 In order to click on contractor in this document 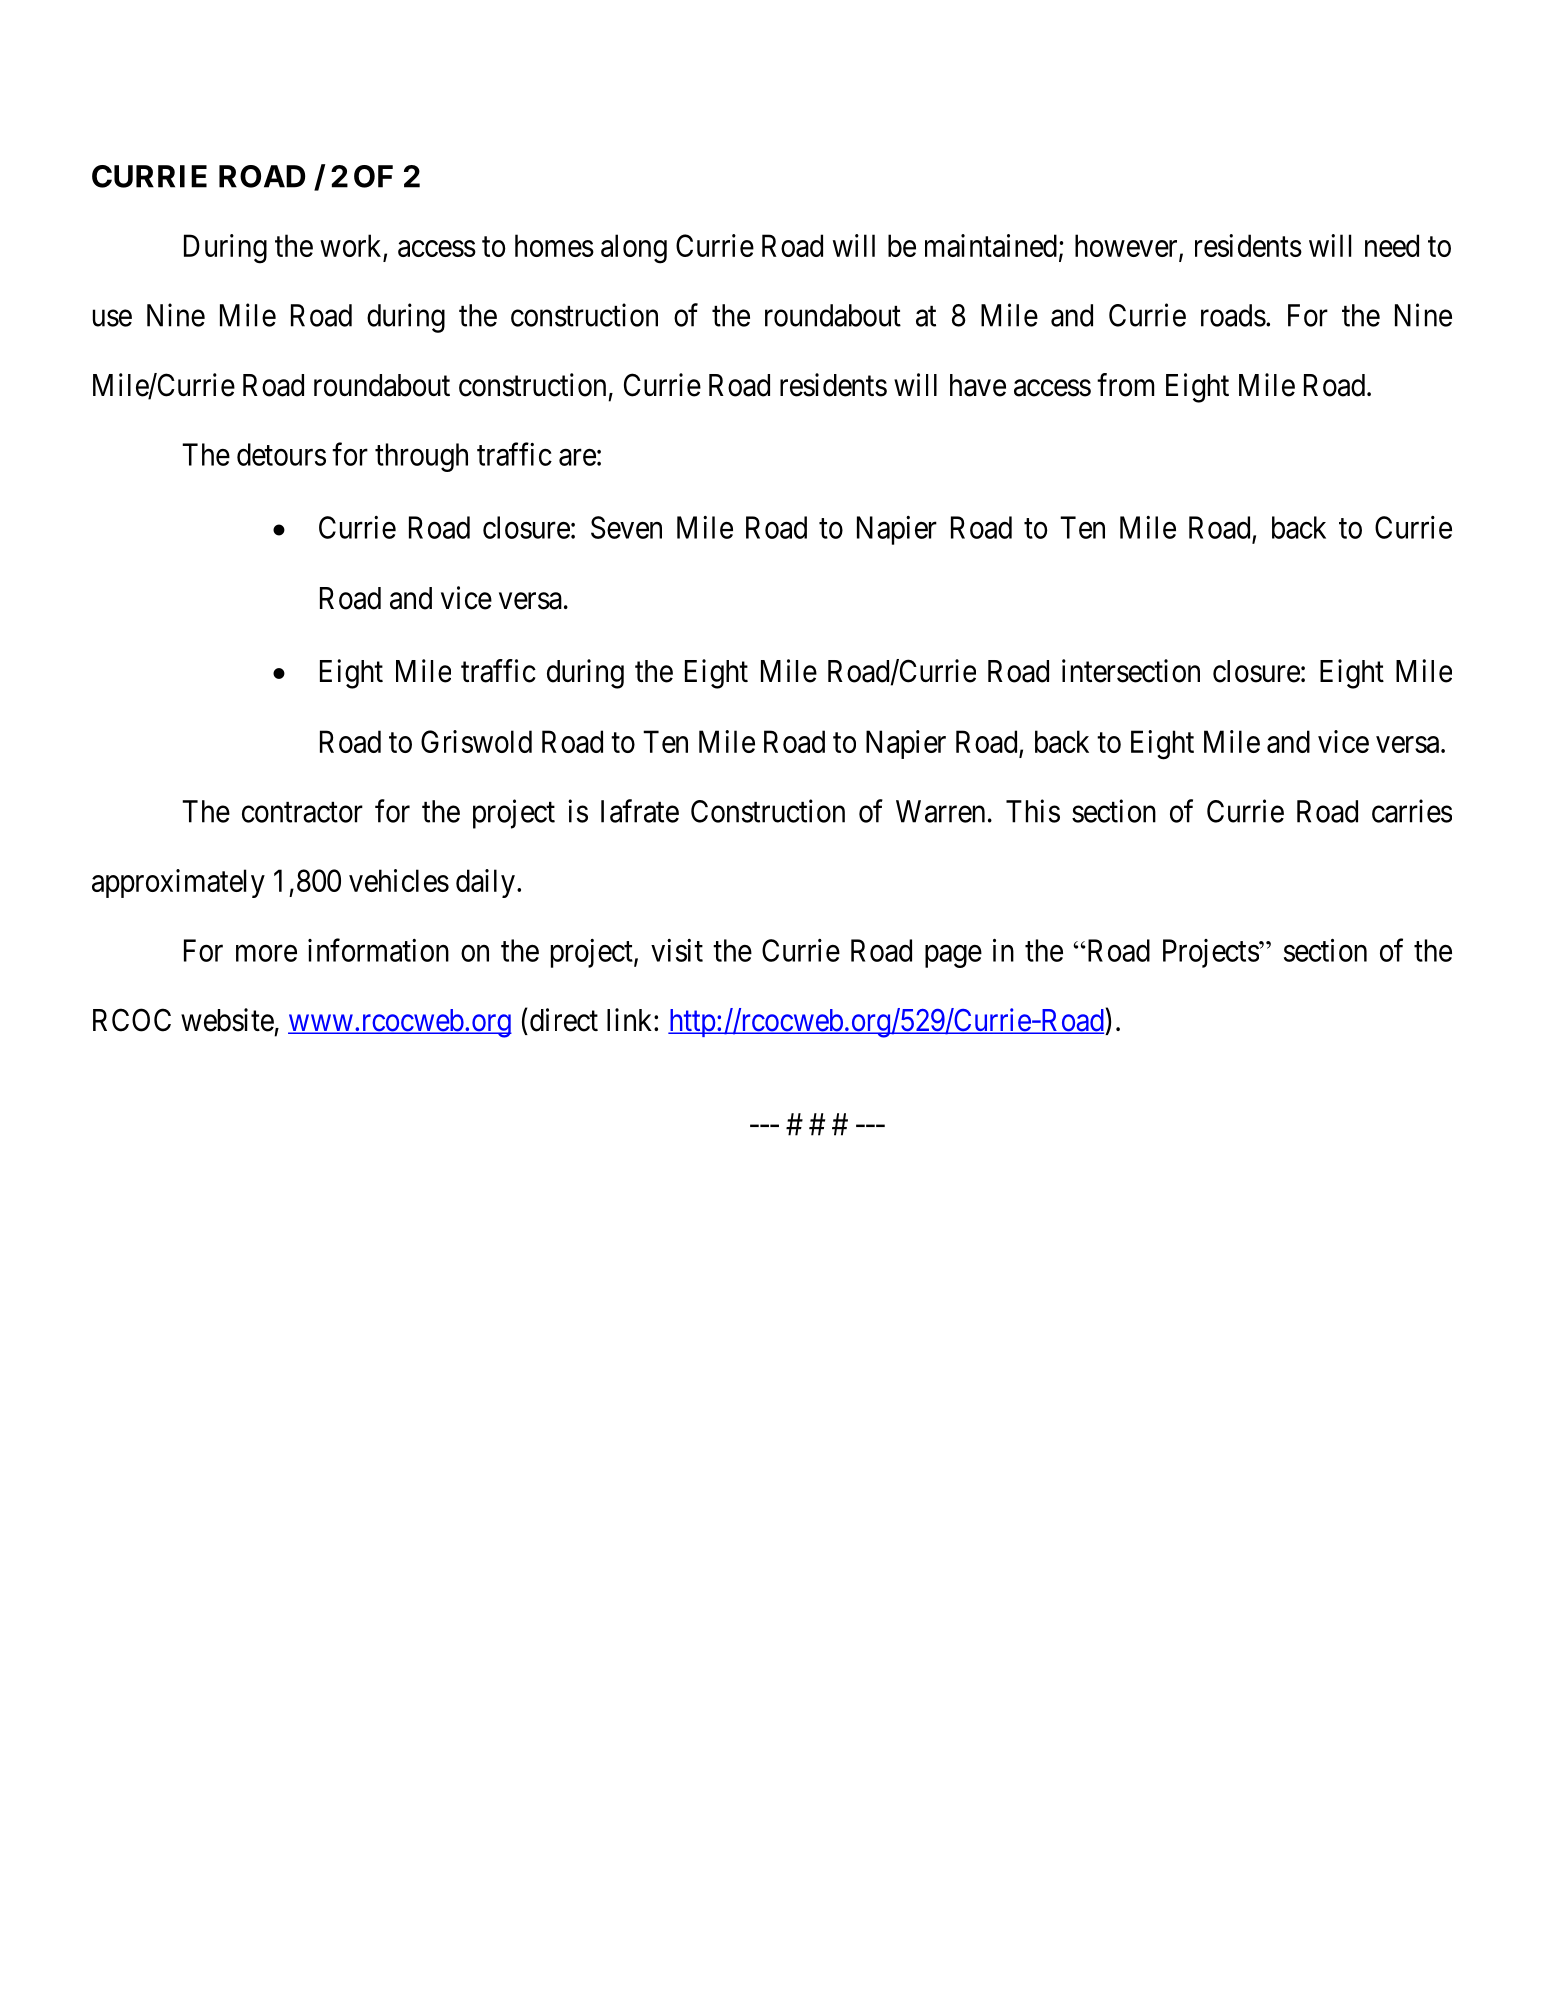, I will do `click(302, 812)`.
